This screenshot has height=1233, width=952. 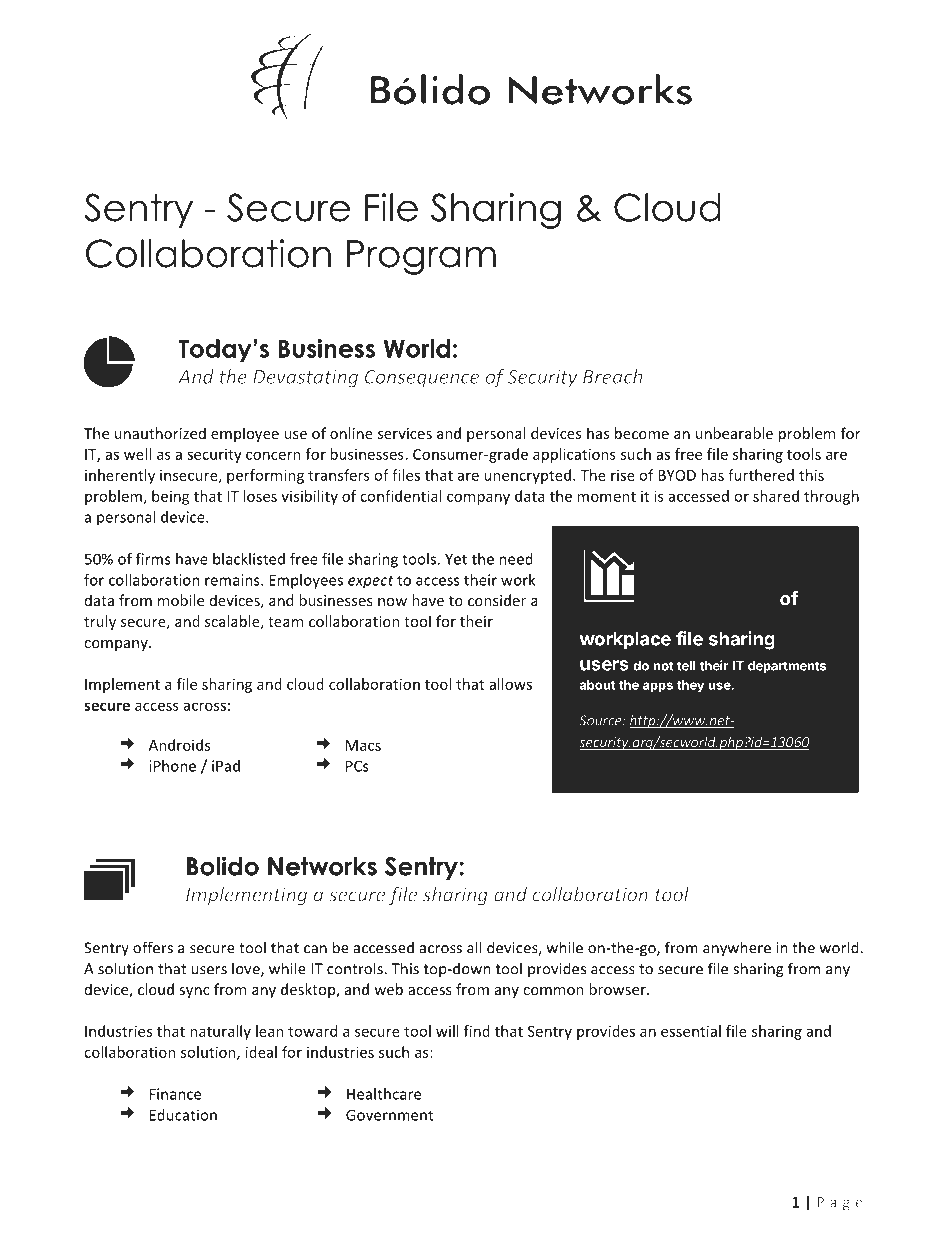 I want to click on controls, so click(x=356, y=968).
